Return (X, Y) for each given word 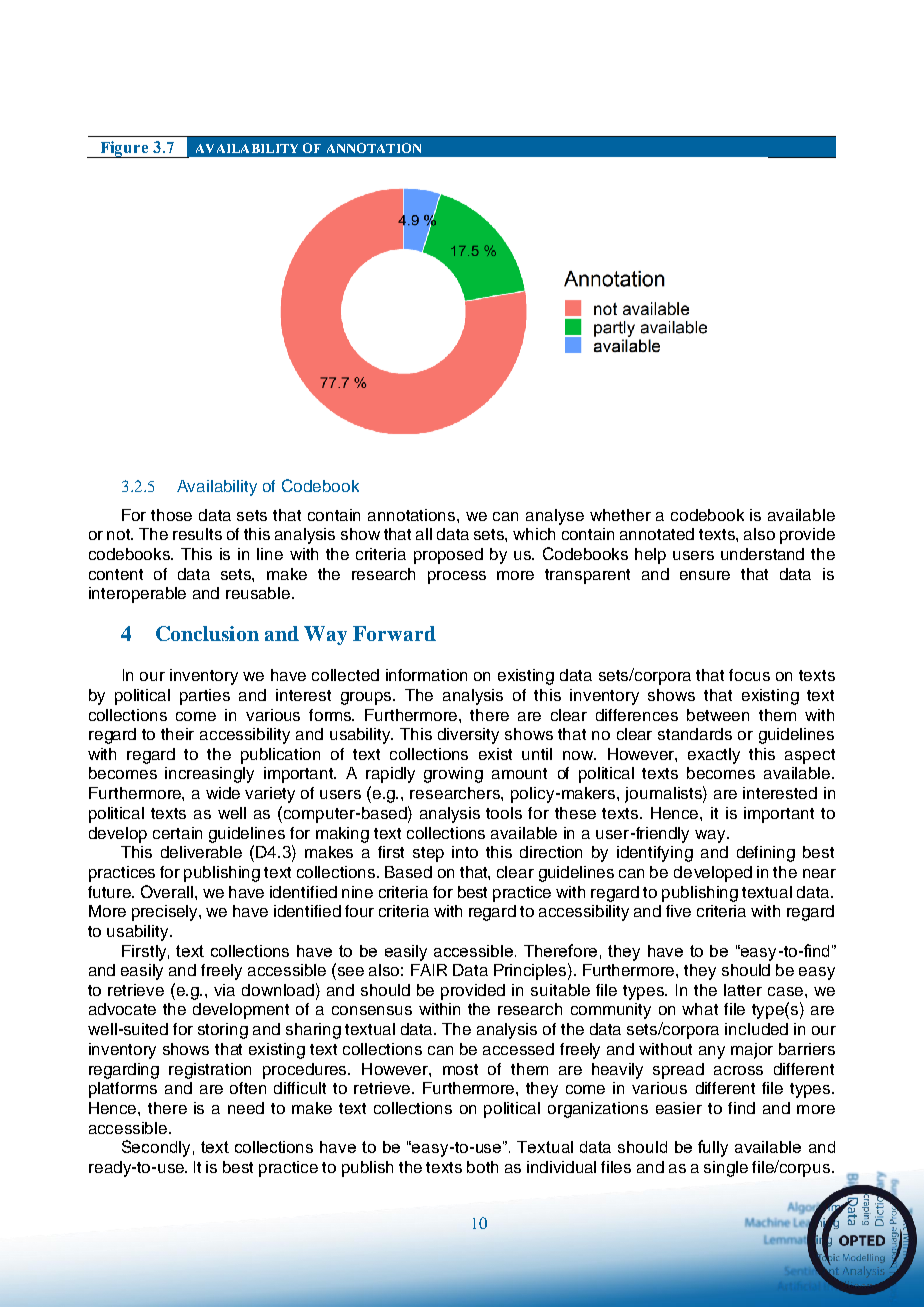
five (678, 911)
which (534, 534)
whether (620, 515)
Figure (124, 149)
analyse (555, 517)
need (246, 1108)
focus (749, 675)
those (171, 515)
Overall (168, 891)
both (482, 1167)
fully (713, 1148)
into (465, 852)
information (426, 675)
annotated (657, 534)
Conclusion (207, 633)
